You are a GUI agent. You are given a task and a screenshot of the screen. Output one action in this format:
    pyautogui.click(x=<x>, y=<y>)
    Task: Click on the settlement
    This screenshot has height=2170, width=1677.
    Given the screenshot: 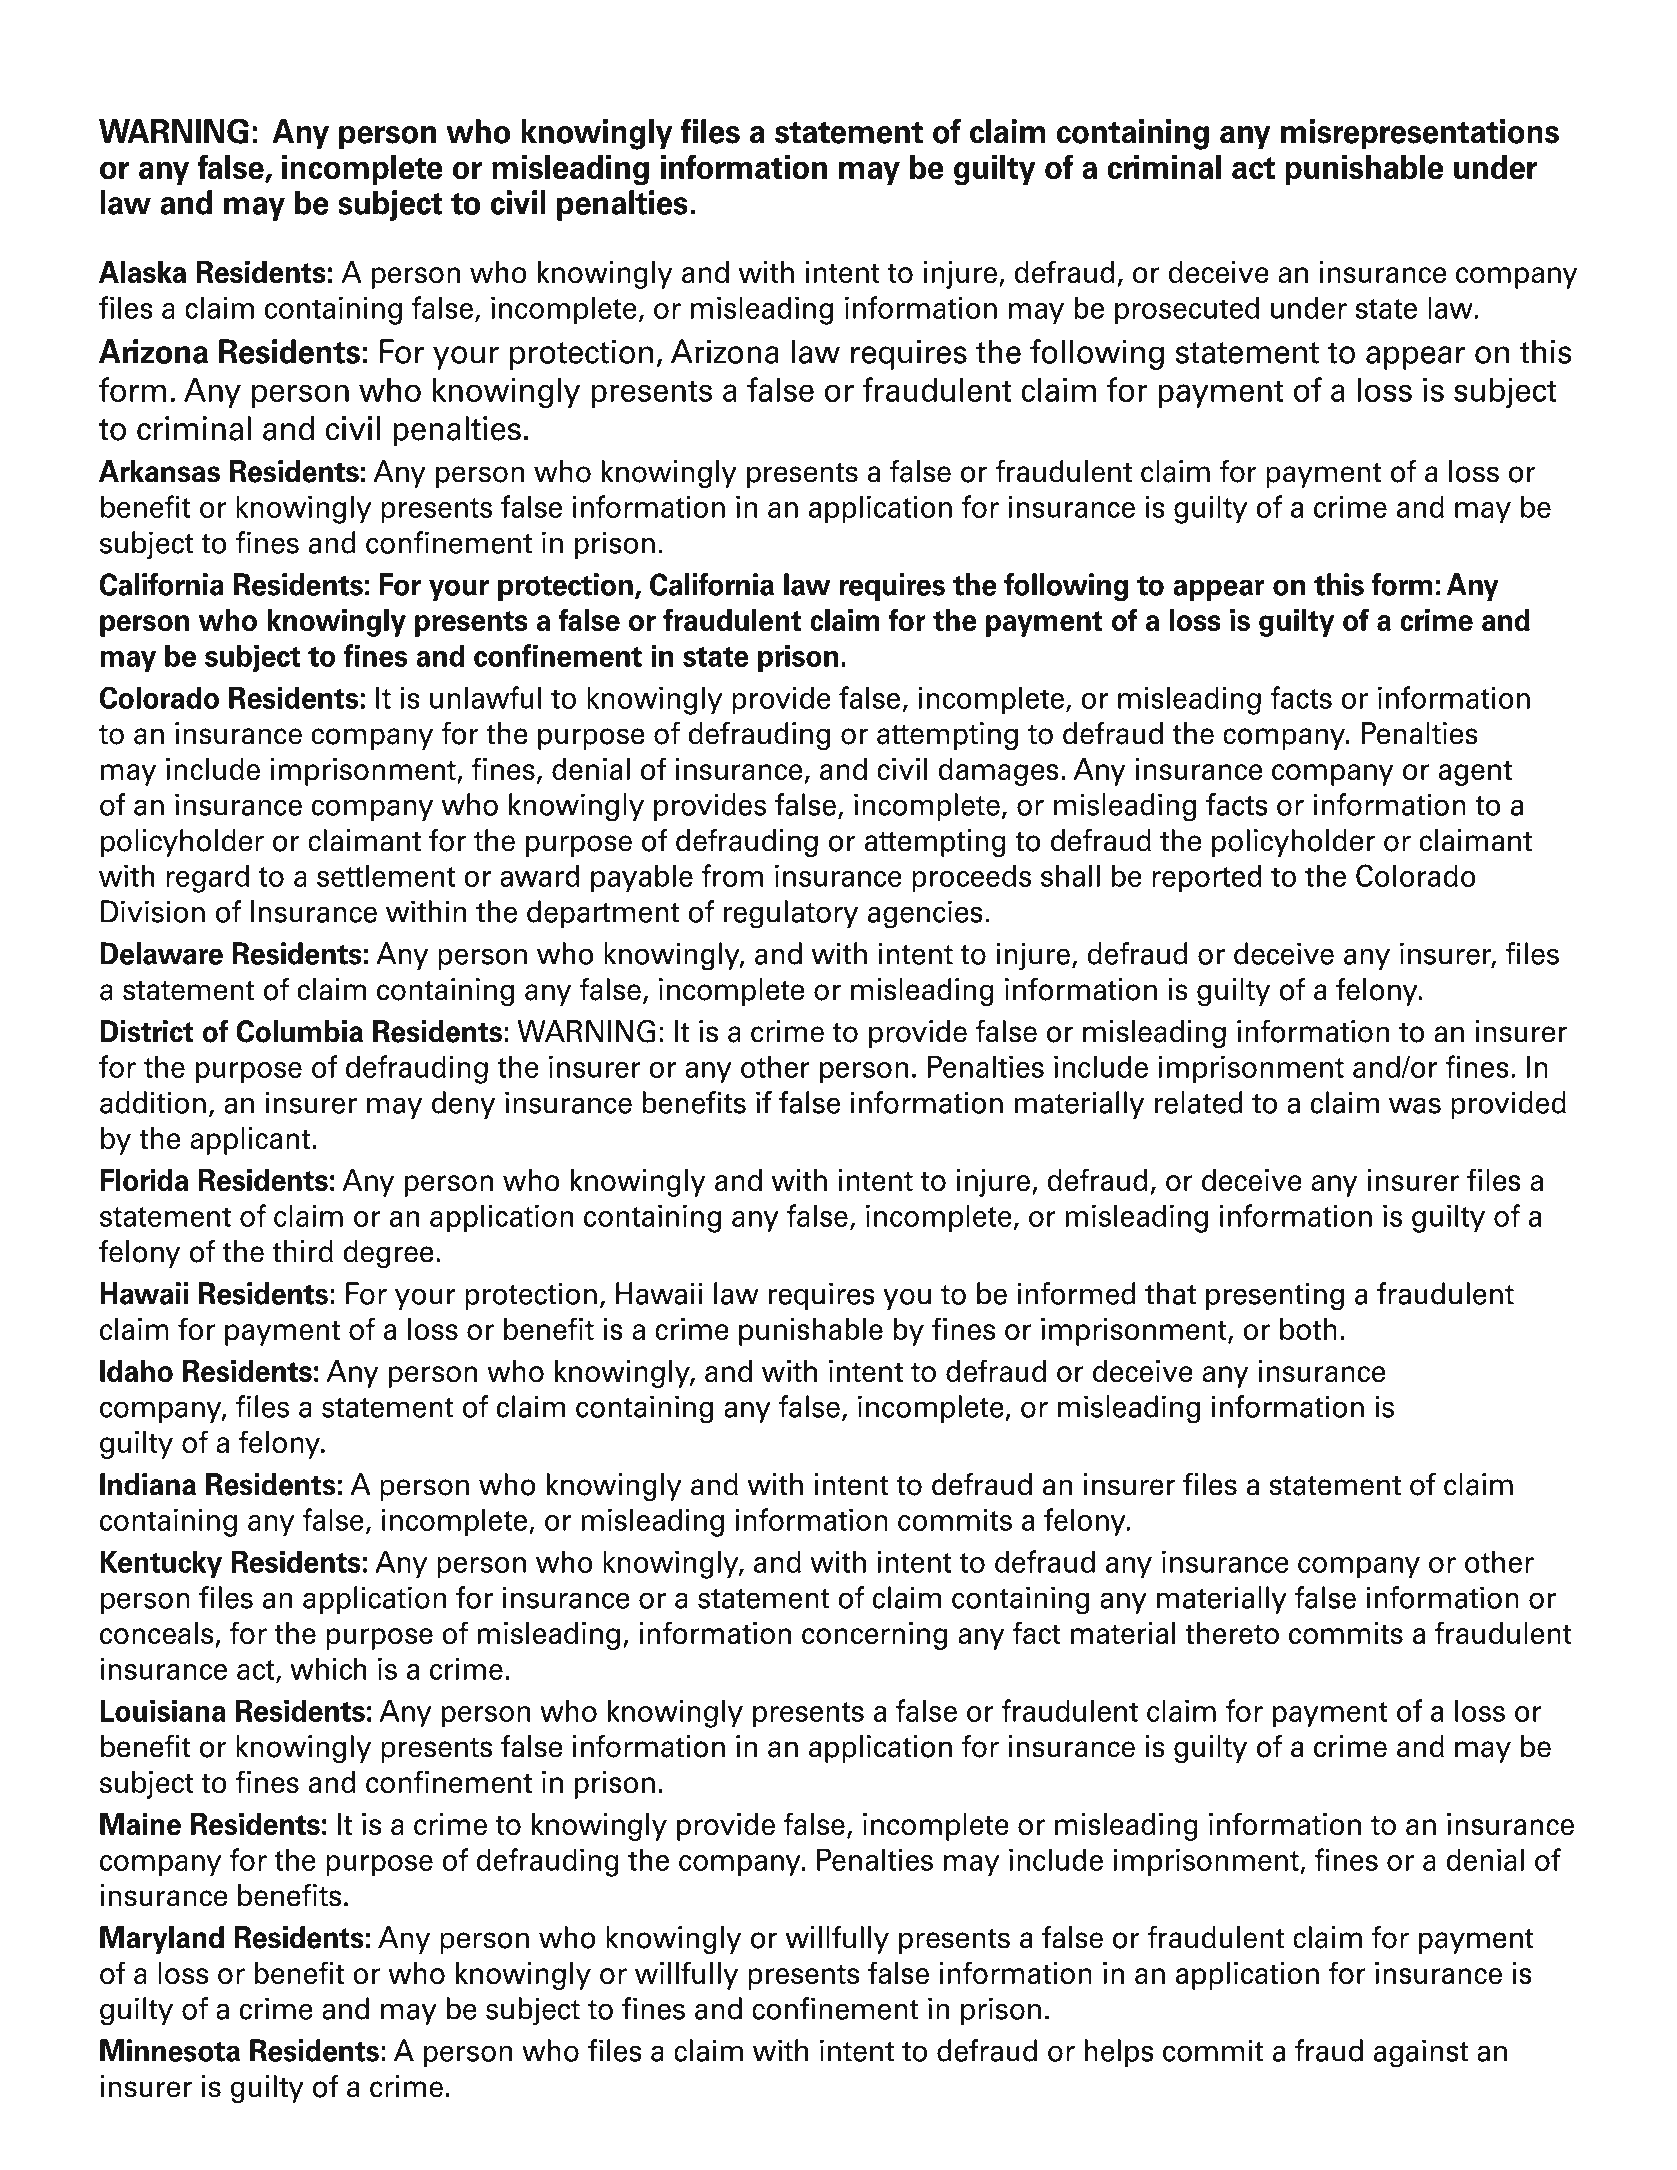 What is the action you would take?
    pyautogui.click(x=386, y=875)
